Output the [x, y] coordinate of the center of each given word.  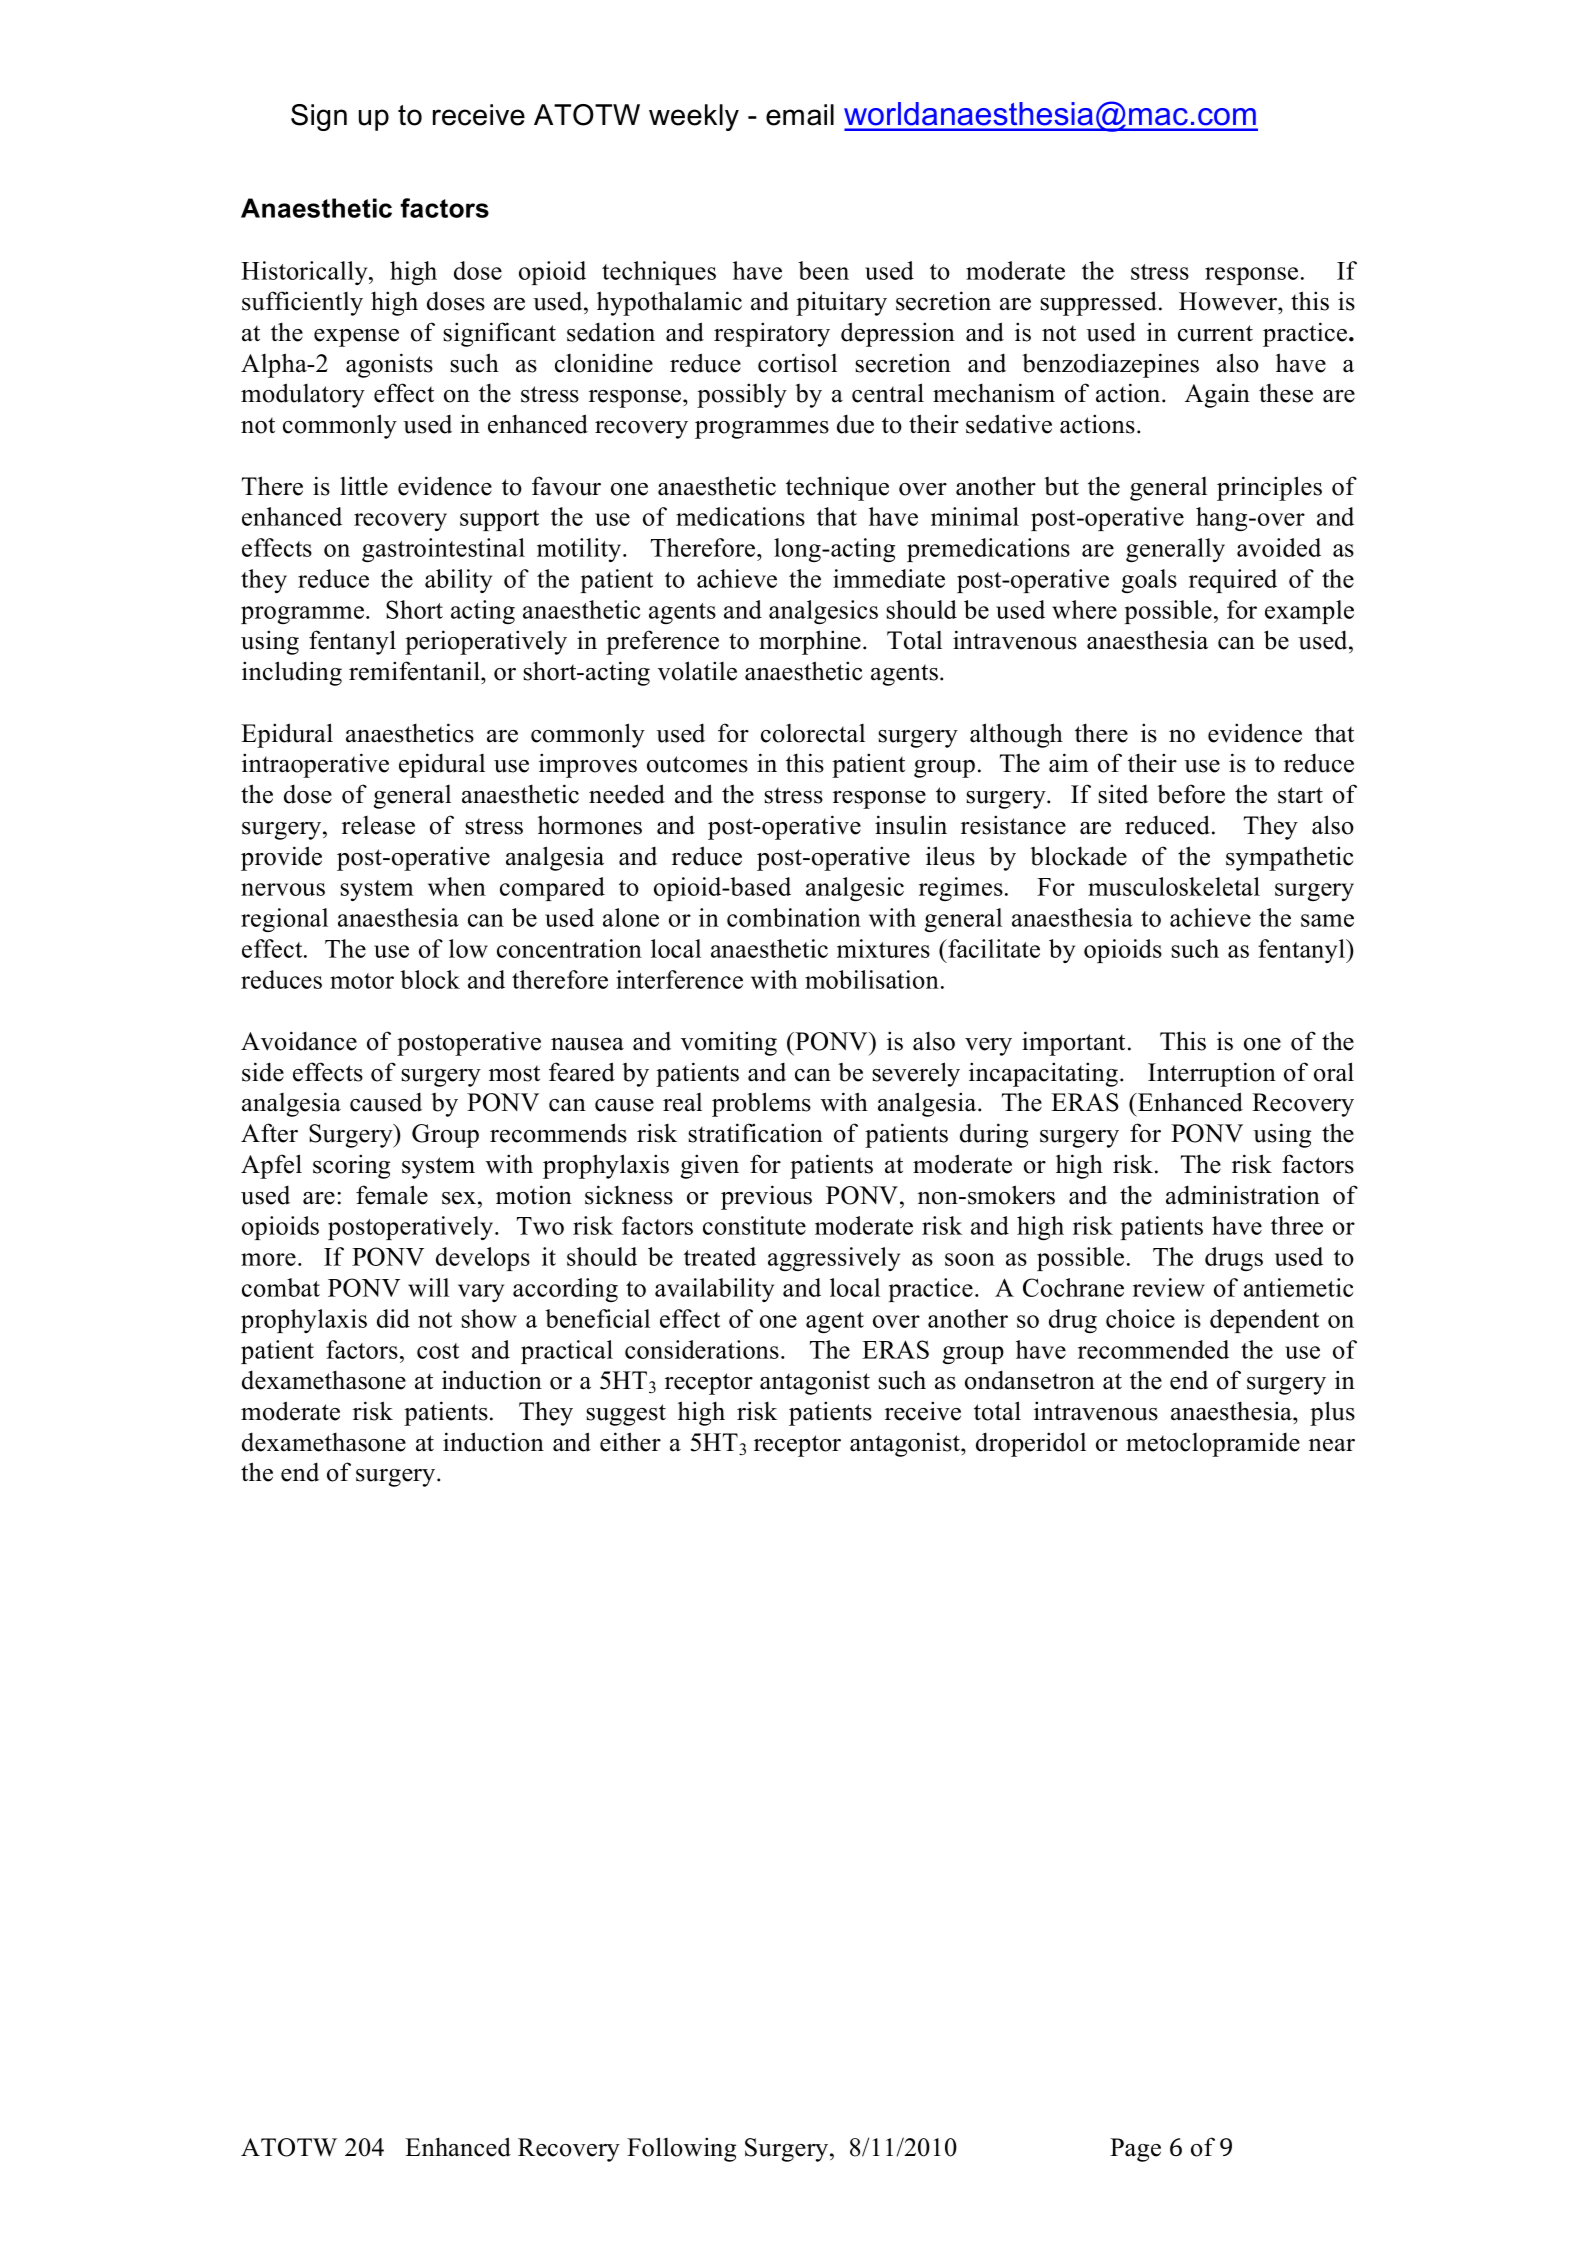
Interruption [1212, 1074]
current [1215, 333]
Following [681, 2149]
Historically [305, 273]
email [800, 115]
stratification [756, 1133]
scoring [351, 1166]
